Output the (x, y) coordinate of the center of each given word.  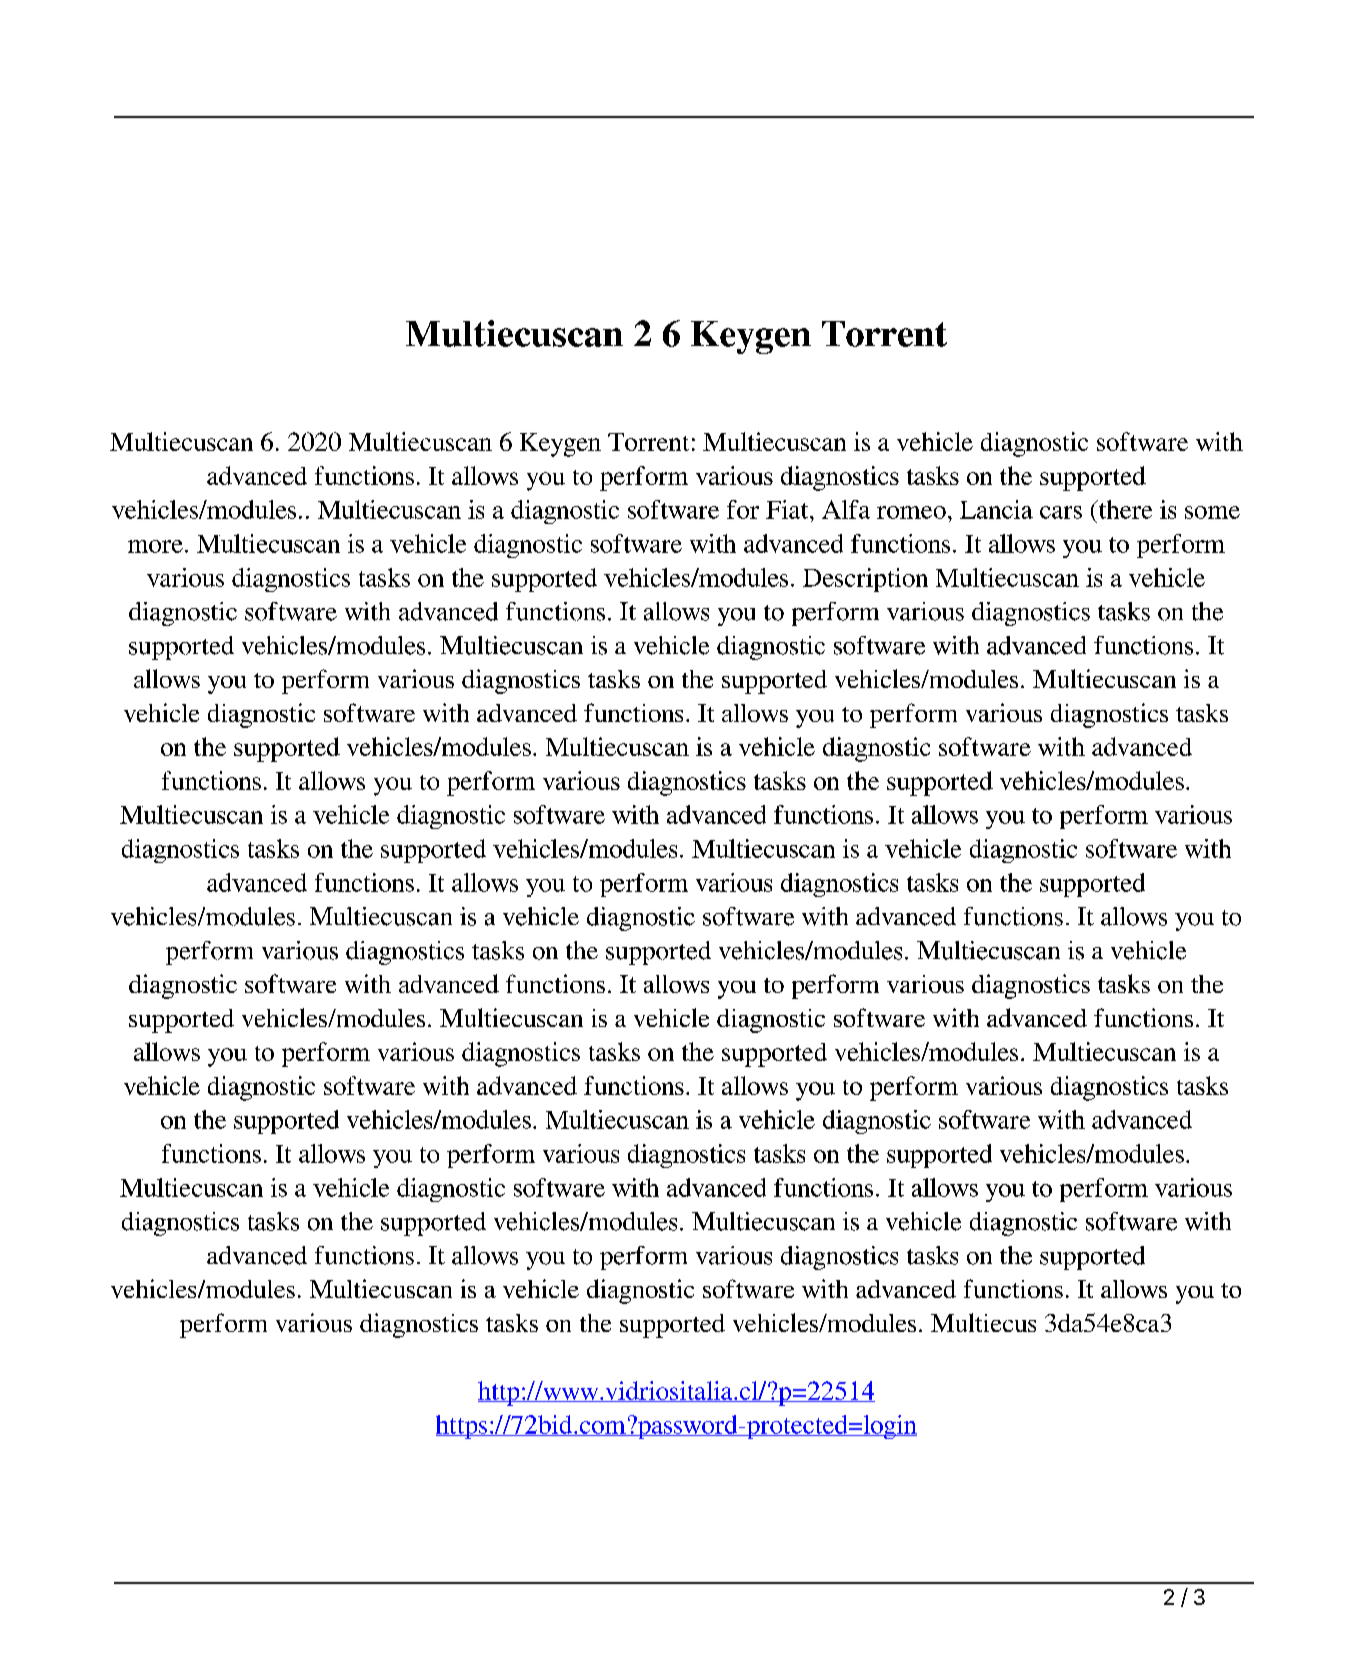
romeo (911, 512)
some (1212, 512)
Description (865, 580)
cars (1061, 512)
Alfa (846, 509)
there (1124, 509)
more (155, 546)
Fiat (788, 509)
